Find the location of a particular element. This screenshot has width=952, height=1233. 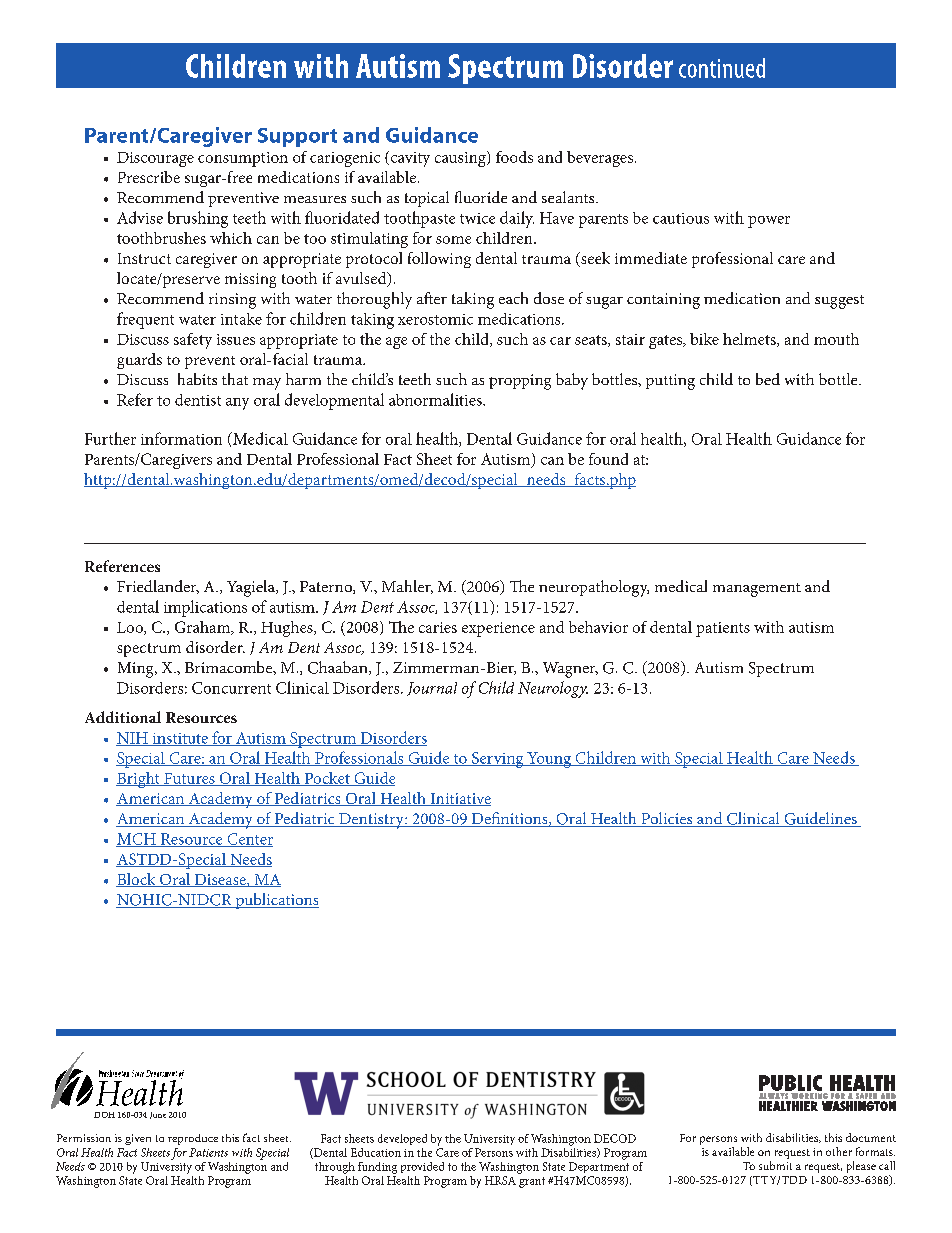

foods is located at coordinates (514, 157).
